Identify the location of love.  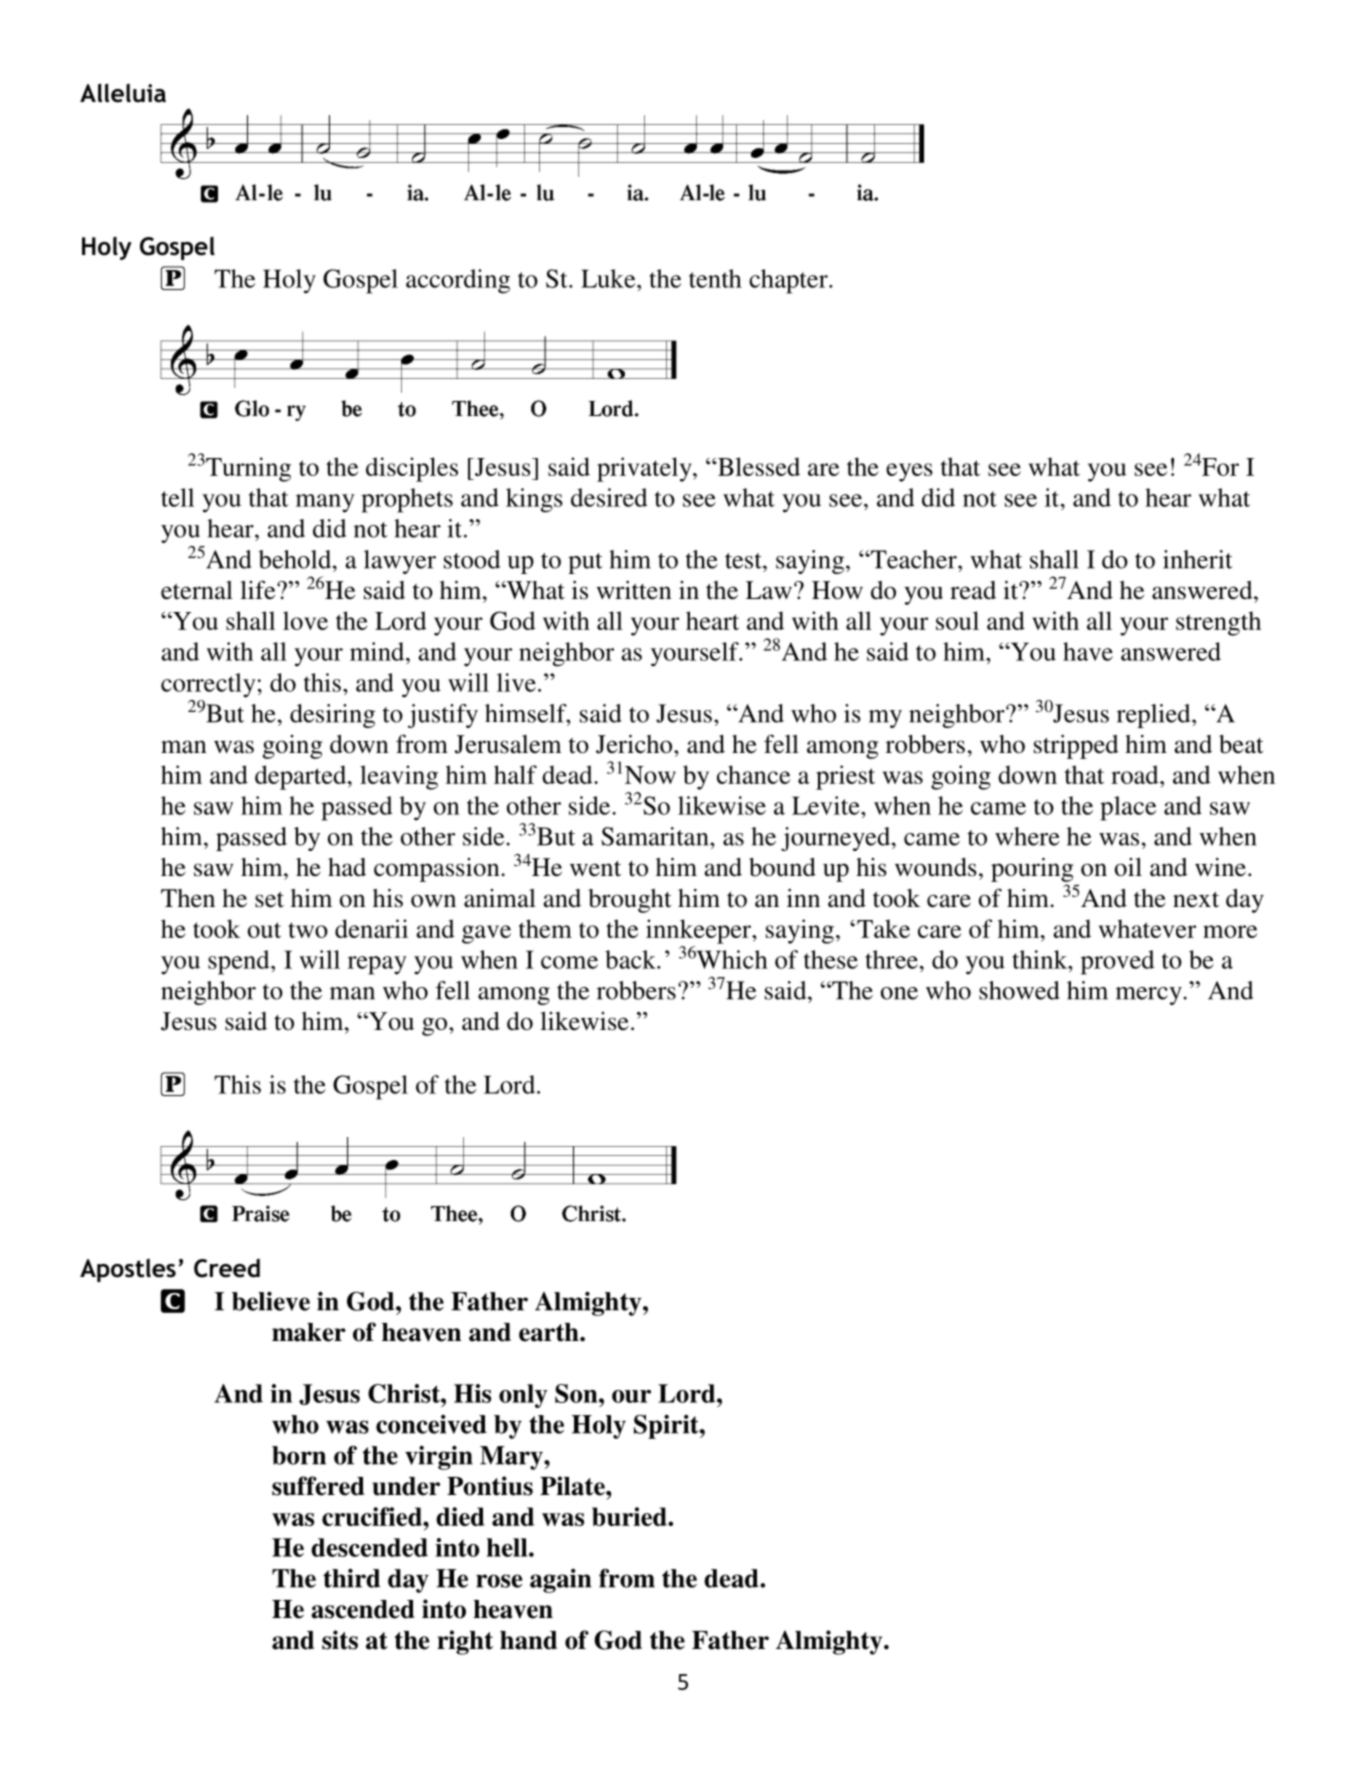
(305, 620).
